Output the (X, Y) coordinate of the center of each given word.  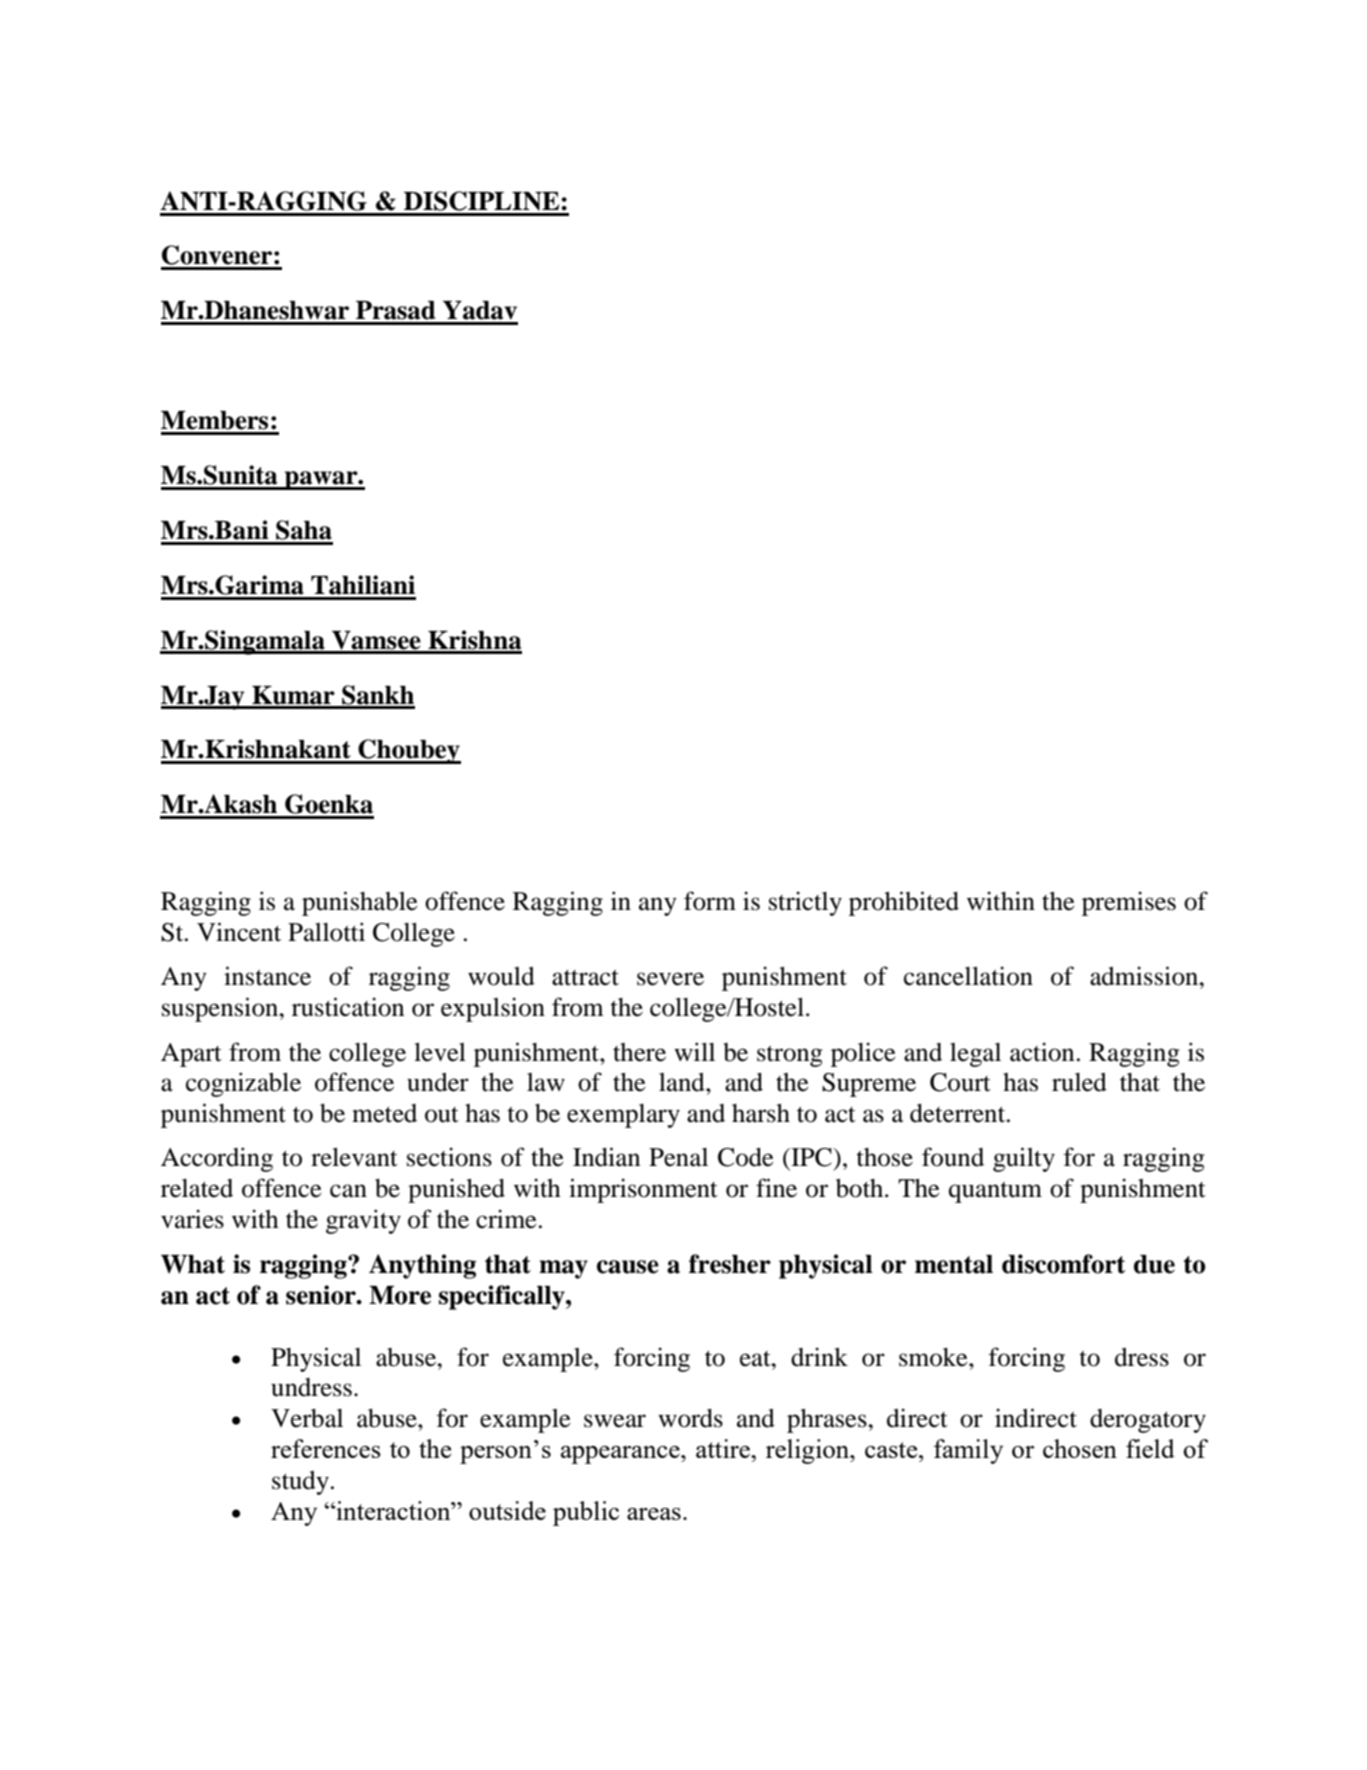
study (302, 1483)
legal (975, 1055)
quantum (995, 1192)
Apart (191, 1055)
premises (1129, 903)
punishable (360, 903)
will (694, 1051)
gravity (363, 1221)
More (400, 1295)
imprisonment (643, 1190)
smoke (934, 1357)
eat (756, 1359)
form (710, 901)
